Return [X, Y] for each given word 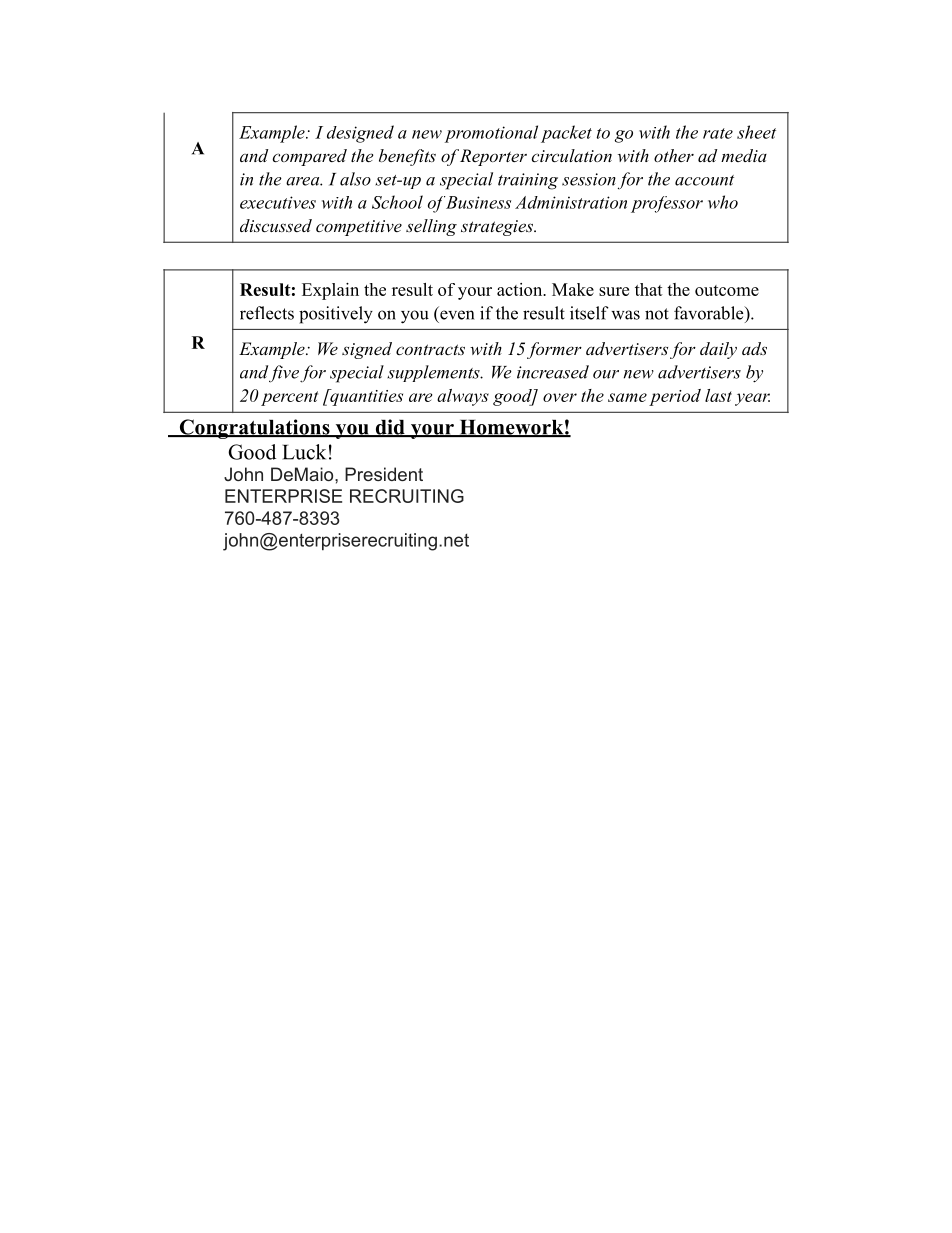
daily [718, 350]
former [554, 350]
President [384, 474]
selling [431, 227]
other [674, 155]
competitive [359, 228]
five [284, 374]
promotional [491, 134]
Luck [304, 452]
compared [309, 157]
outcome [727, 290]
